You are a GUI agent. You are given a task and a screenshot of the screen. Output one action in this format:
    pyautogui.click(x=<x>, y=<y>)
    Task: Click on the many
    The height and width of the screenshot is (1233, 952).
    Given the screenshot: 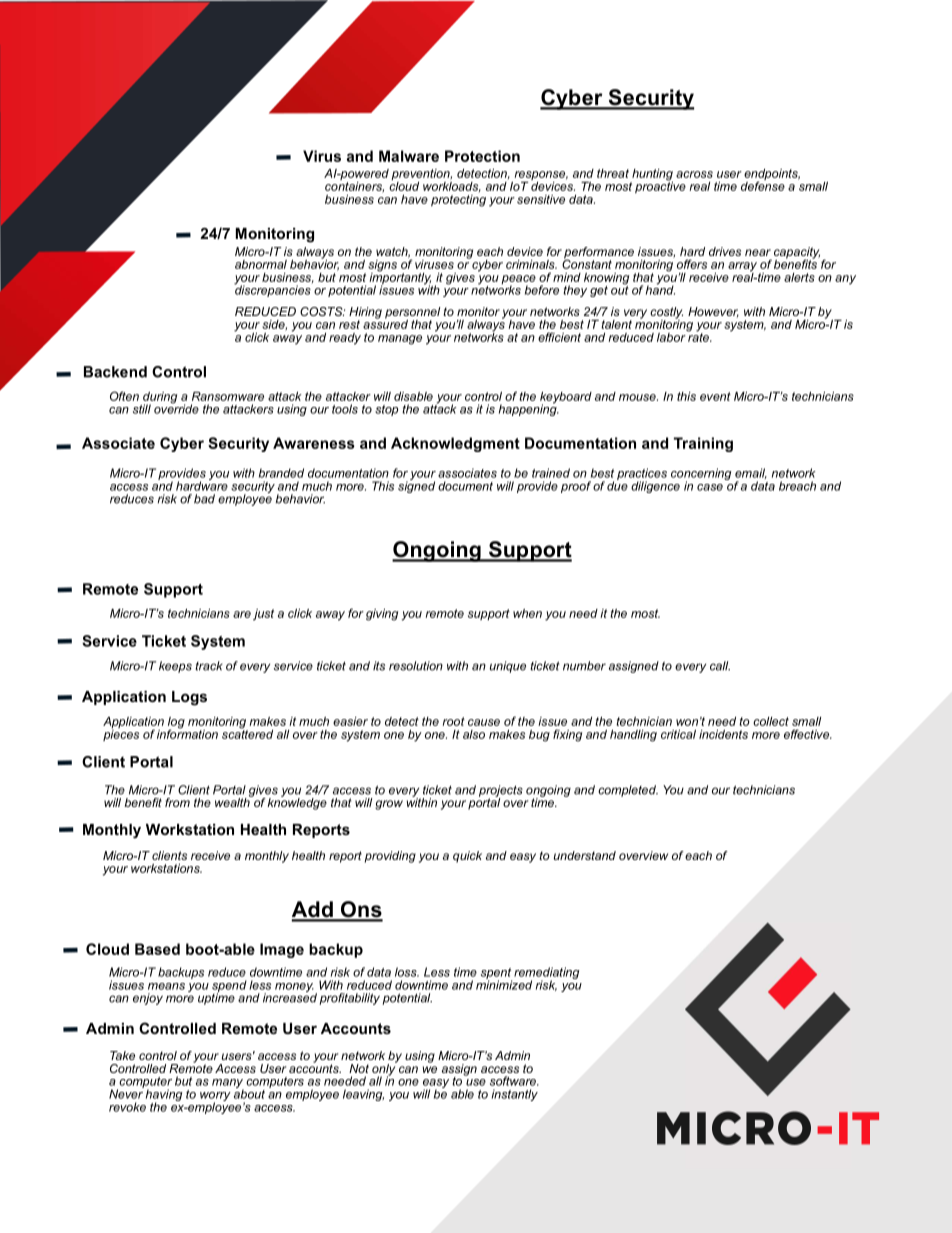 What is the action you would take?
    pyautogui.click(x=228, y=1085)
